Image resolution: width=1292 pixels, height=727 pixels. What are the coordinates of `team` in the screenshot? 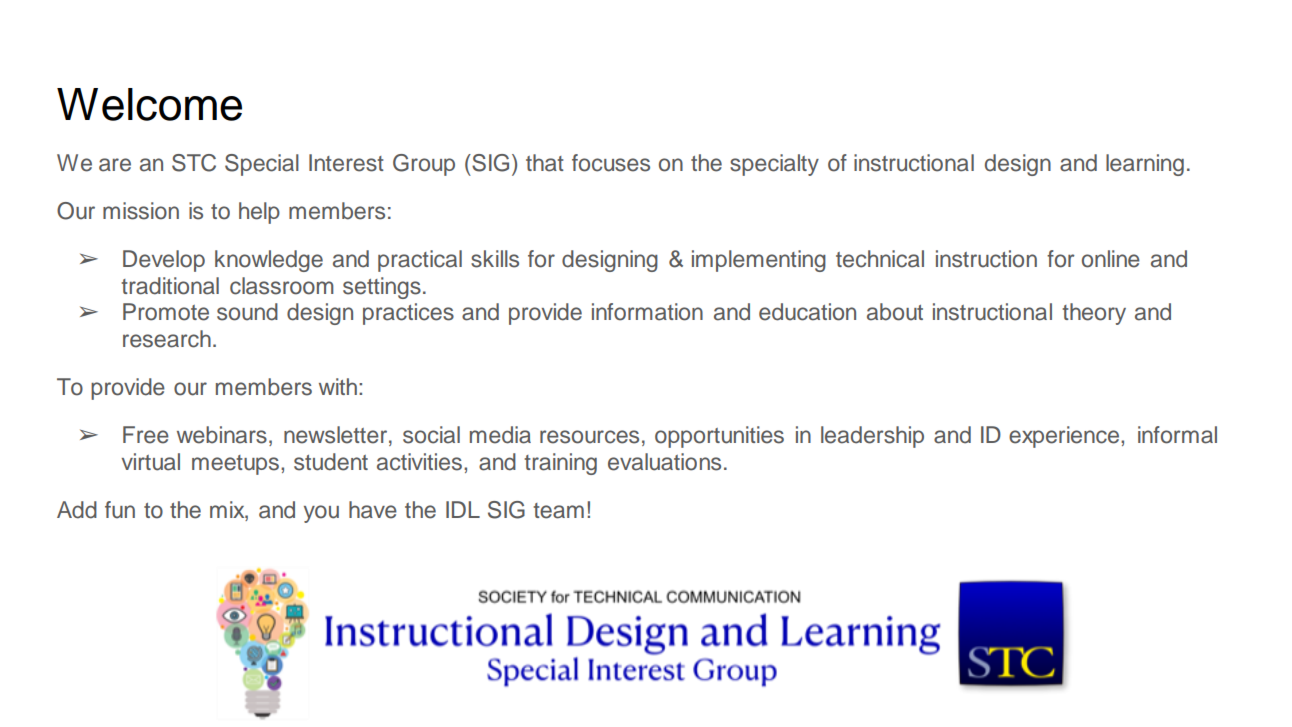 It's located at (558, 511).
